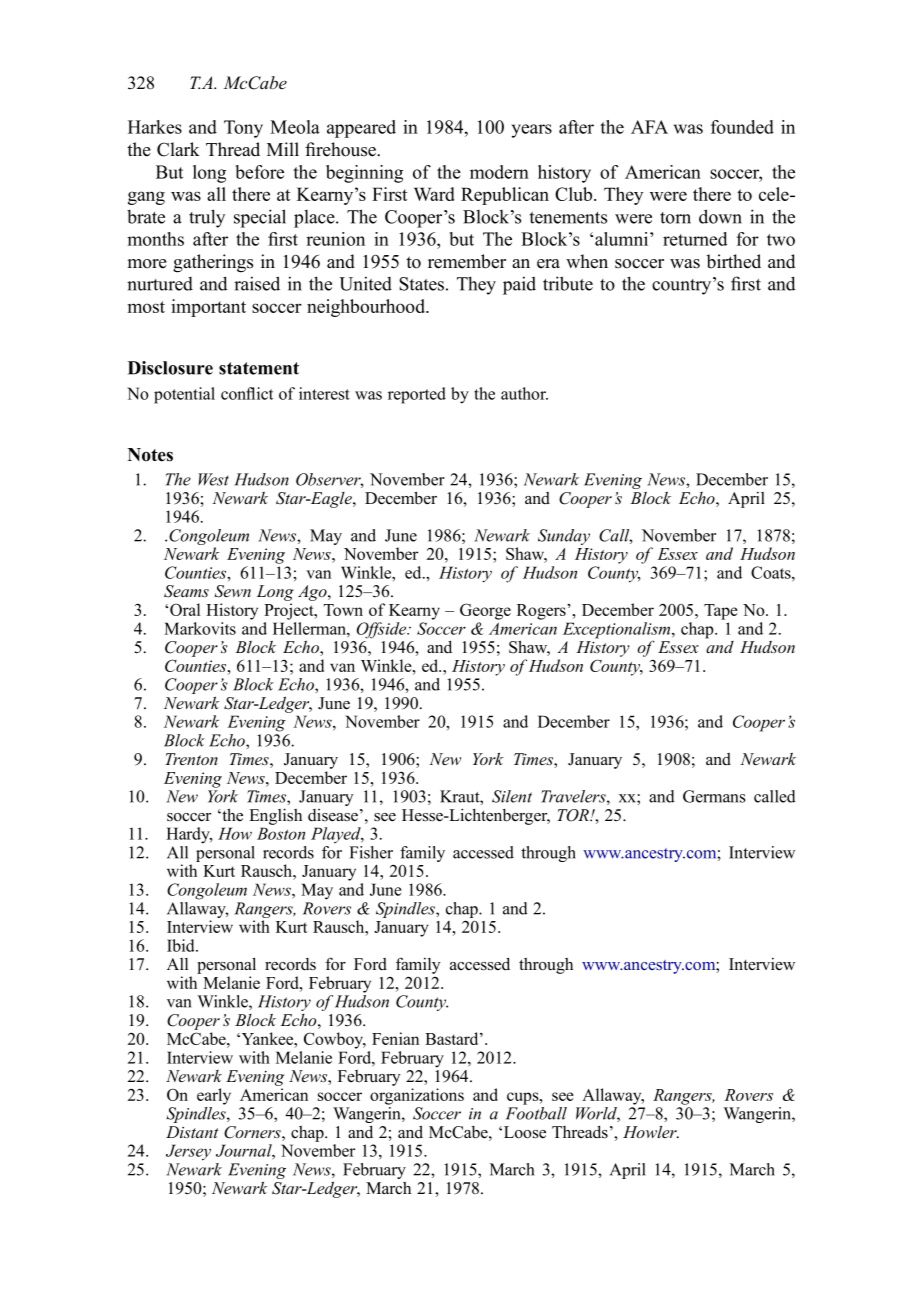 The height and width of the screenshot is (1316, 923). What do you see at coordinates (512, 796) in the screenshot?
I see `Silent` at bounding box center [512, 796].
